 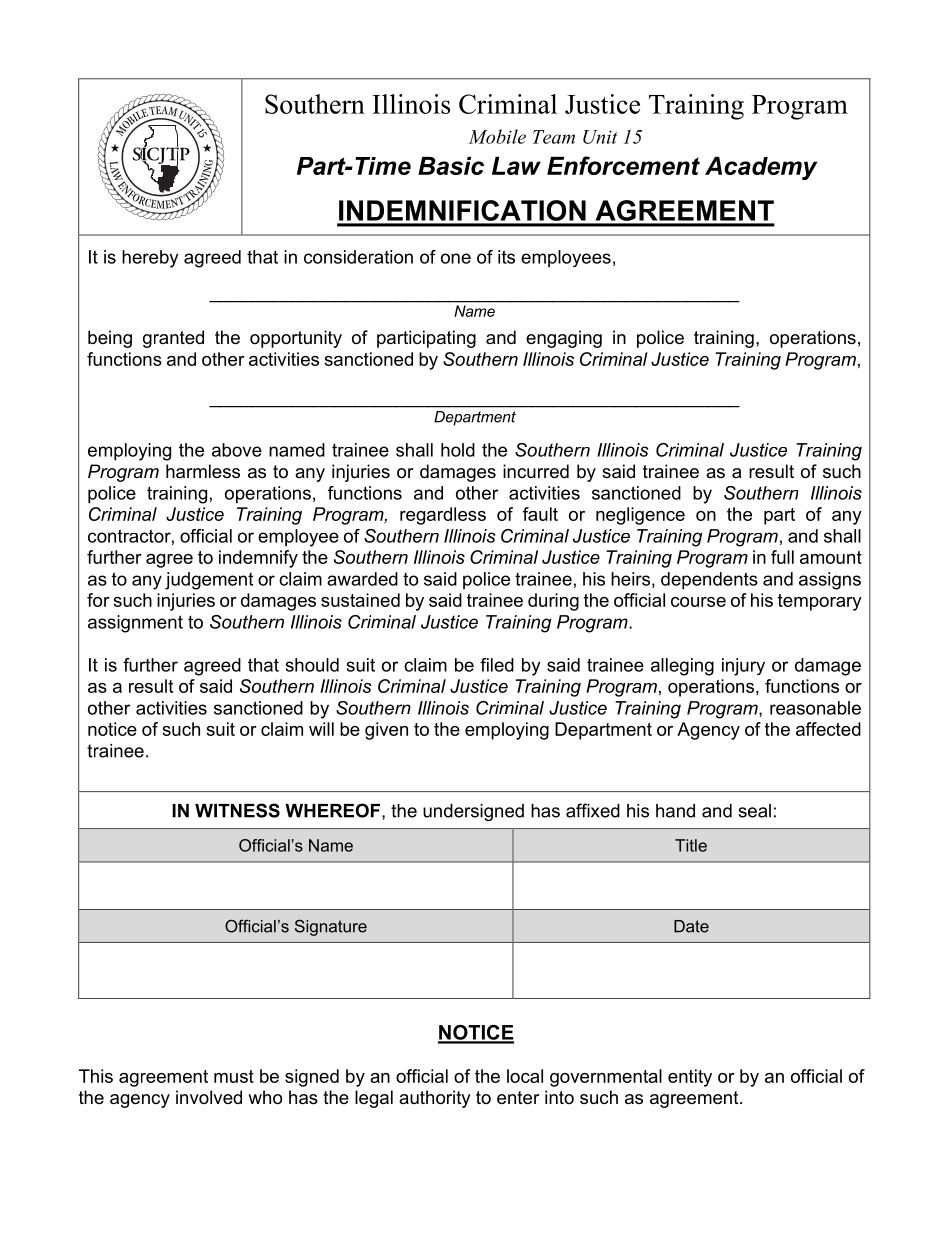 What do you see at coordinates (743, 667) in the screenshot?
I see `injury` at bounding box center [743, 667].
